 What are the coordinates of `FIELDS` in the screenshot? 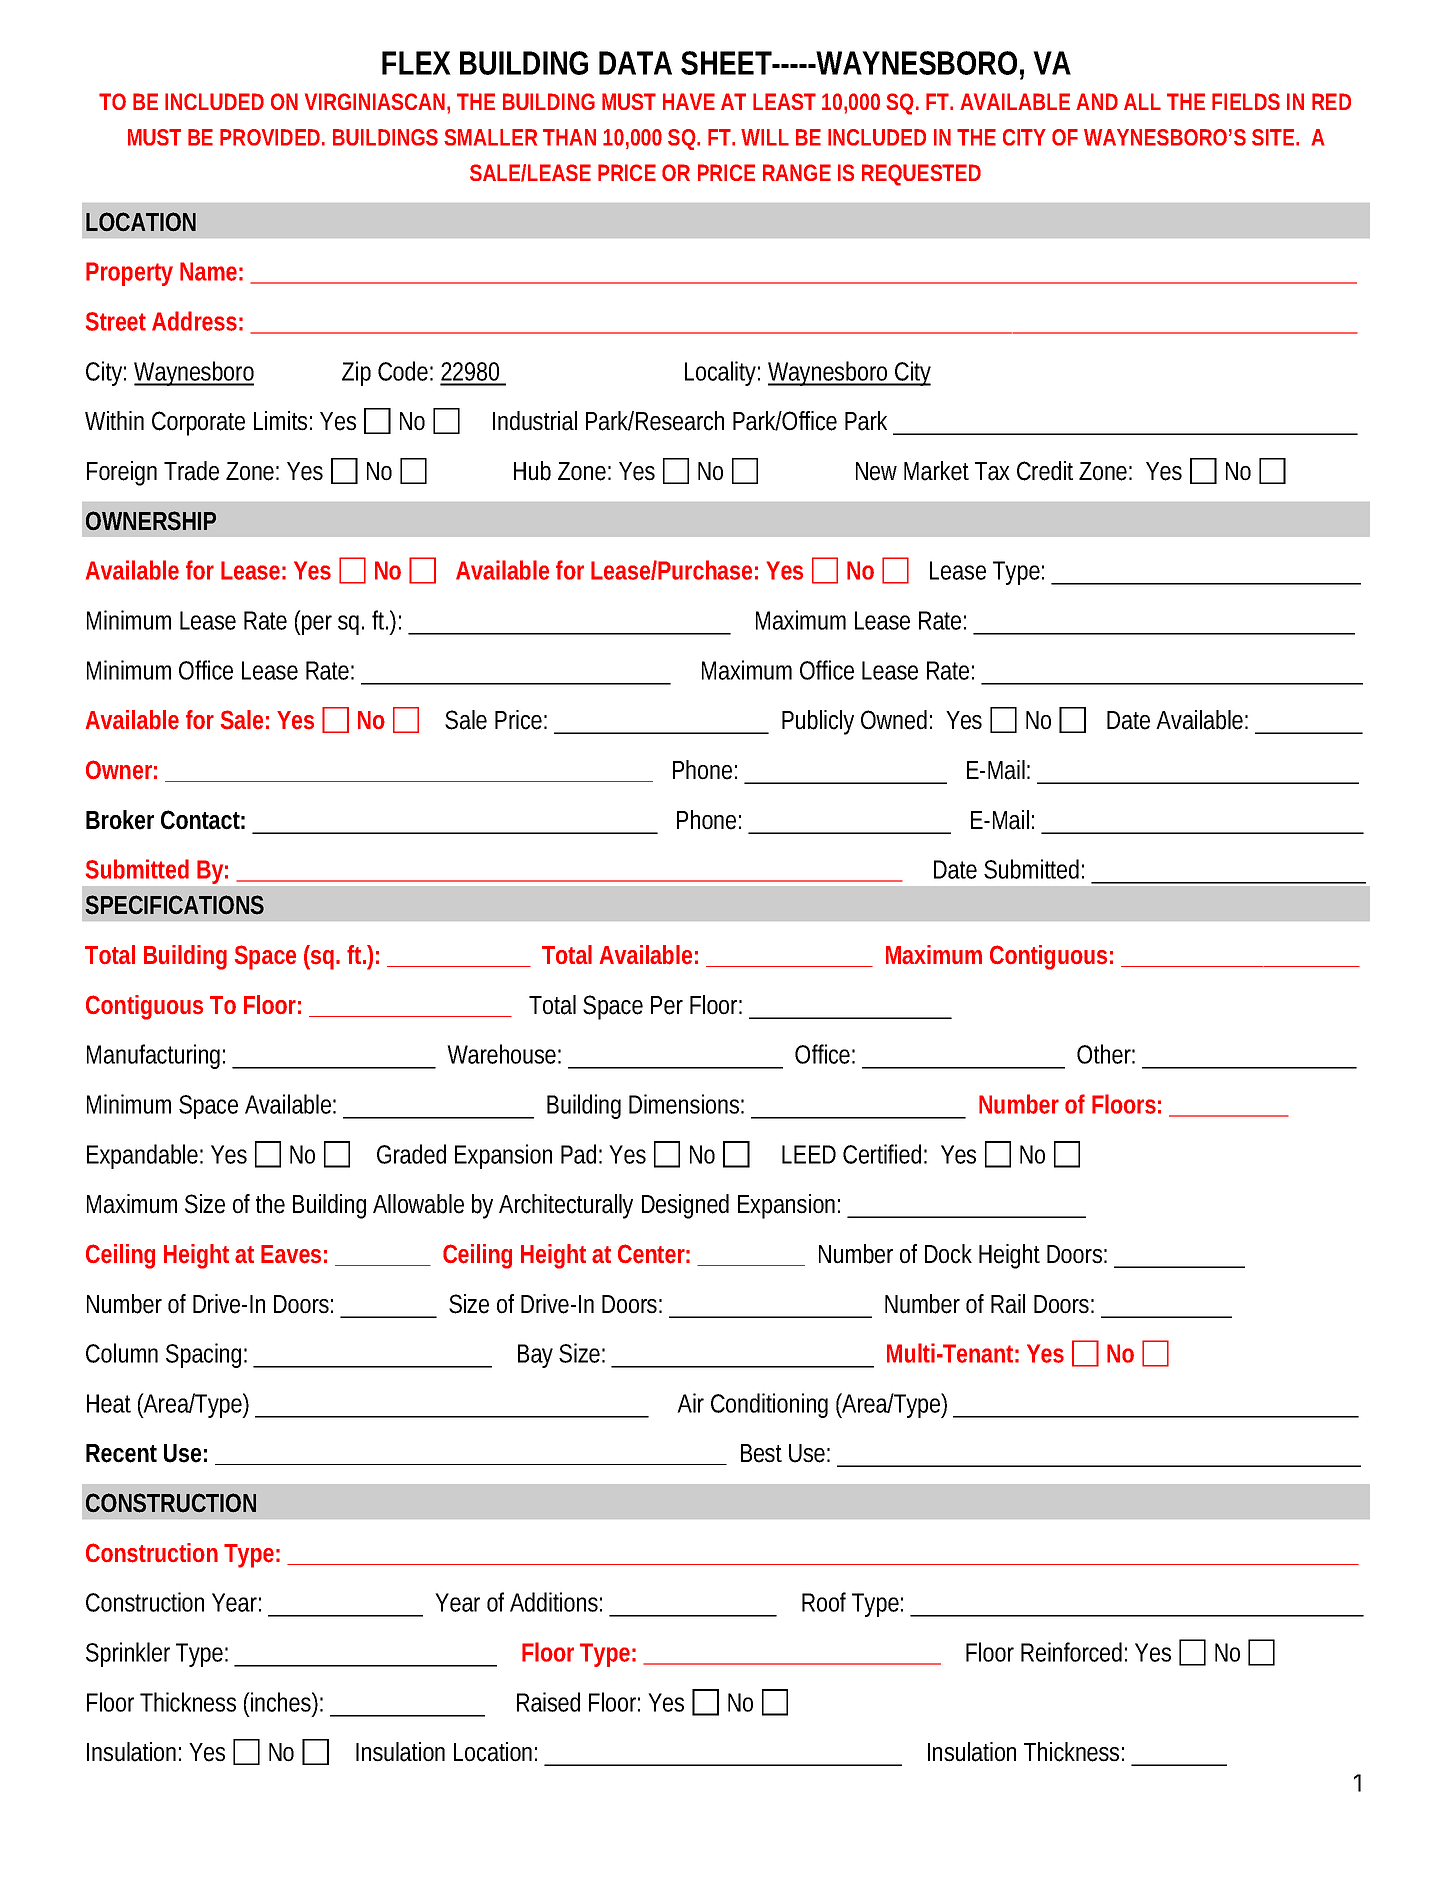 It's located at (1246, 101).
